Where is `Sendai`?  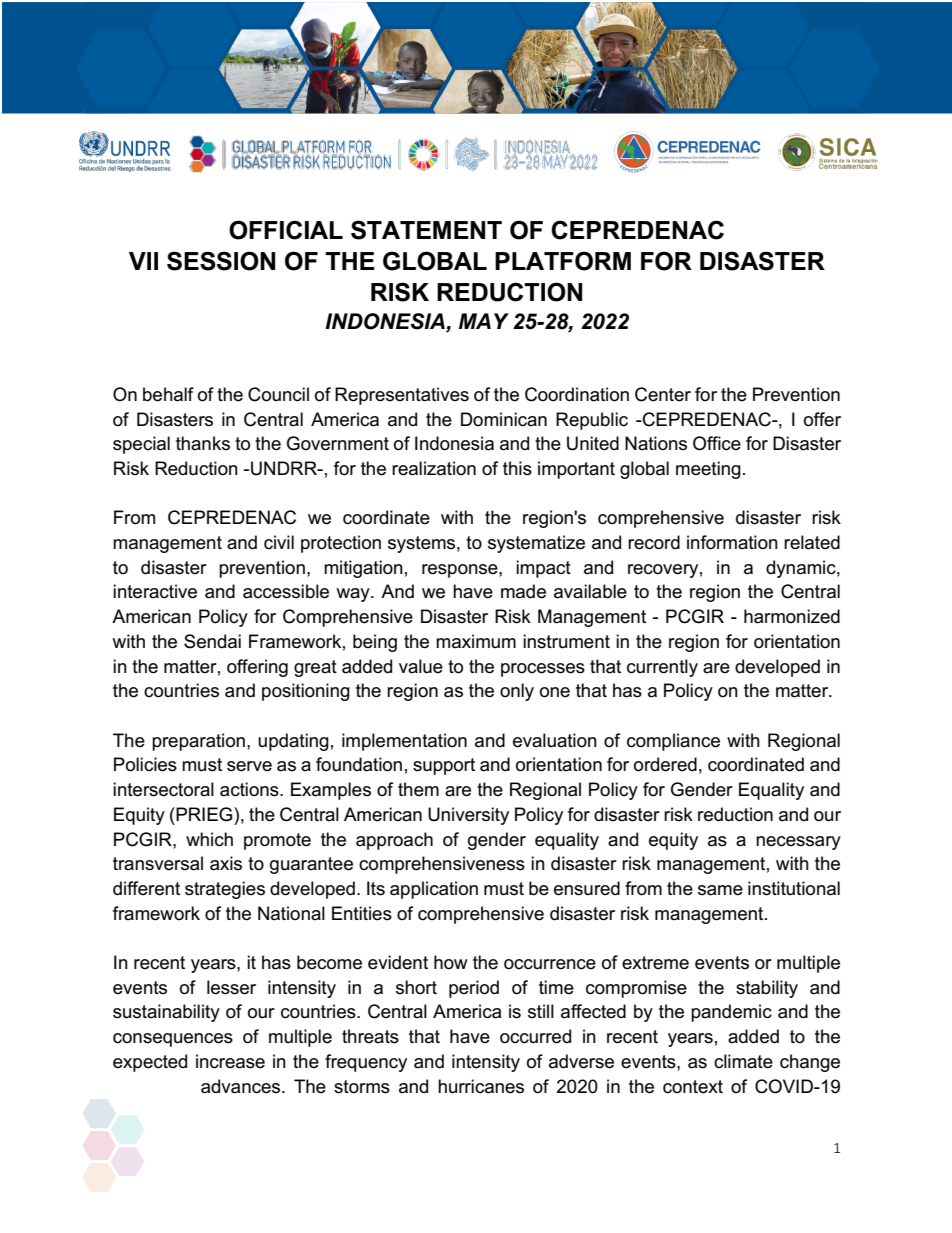 Sendai is located at coordinates (212, 641).
